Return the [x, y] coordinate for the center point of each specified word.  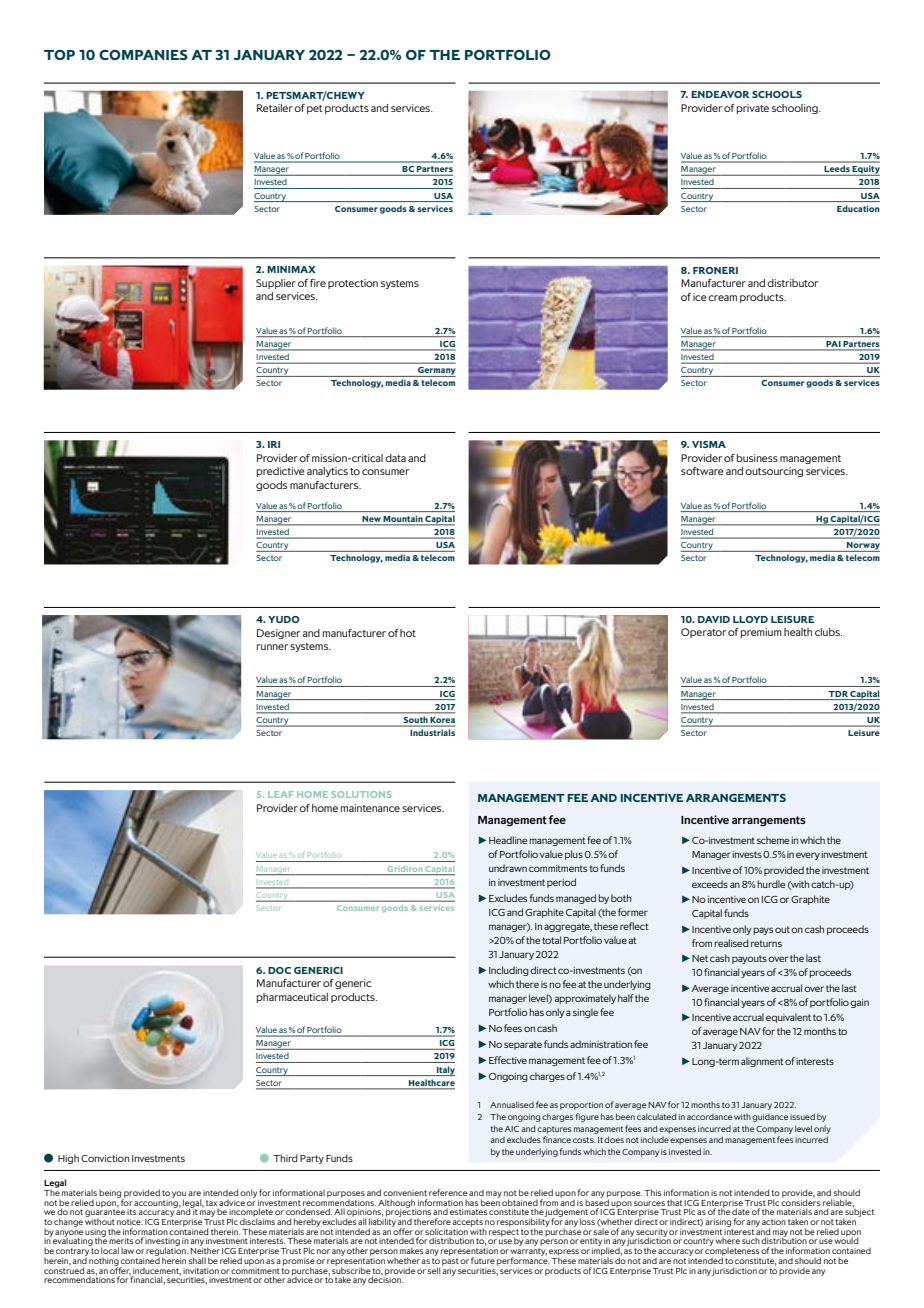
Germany [436, 372]
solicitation [446, 1231]
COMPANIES [143, 54]
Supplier [276, 284]
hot [408, 633]
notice [130, 1222]
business [757, 458]
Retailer [275, 108]
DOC [279, 970]
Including [509, 971]
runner [272, 647]
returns [766, 943]
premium [761, 633]
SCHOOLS [777, 94]
